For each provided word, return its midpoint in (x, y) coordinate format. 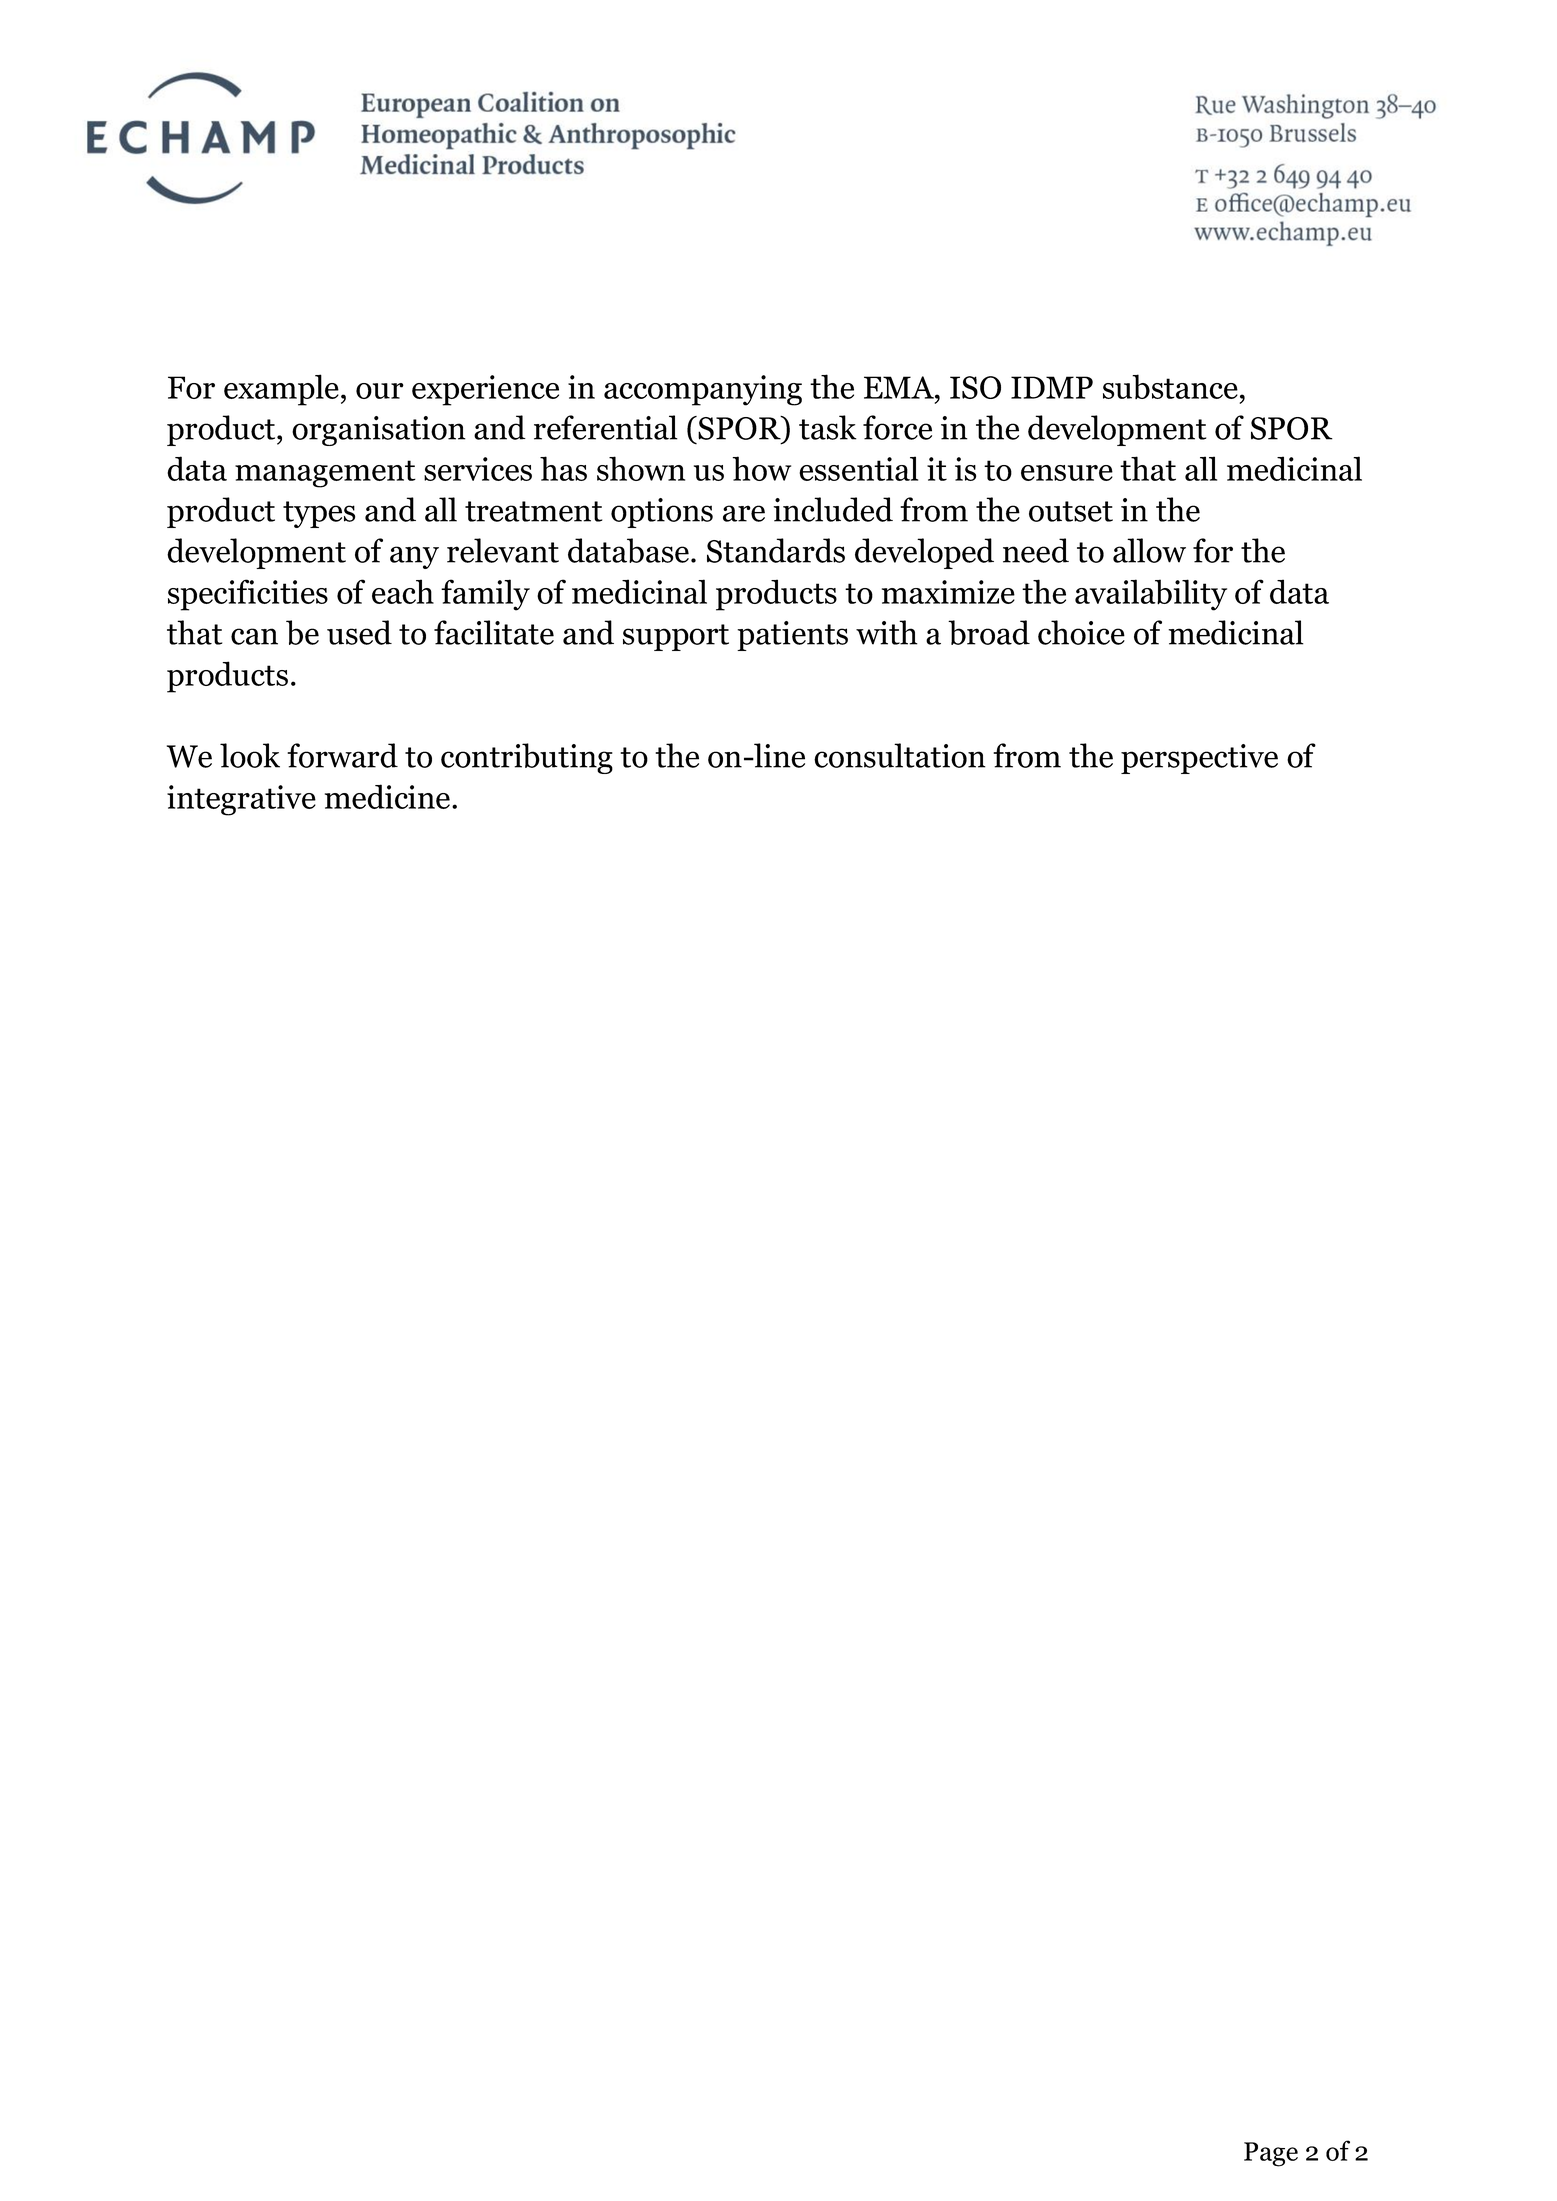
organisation (379, 431)
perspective (1199, 759)
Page (1271, 2154)
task (828, 427)
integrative (241, 800)
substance (1170, 386)
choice (1081, 632)
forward (342, 755)
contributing (527, 758)
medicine (387, 796)
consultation (900, 755)
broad (989, 632)
